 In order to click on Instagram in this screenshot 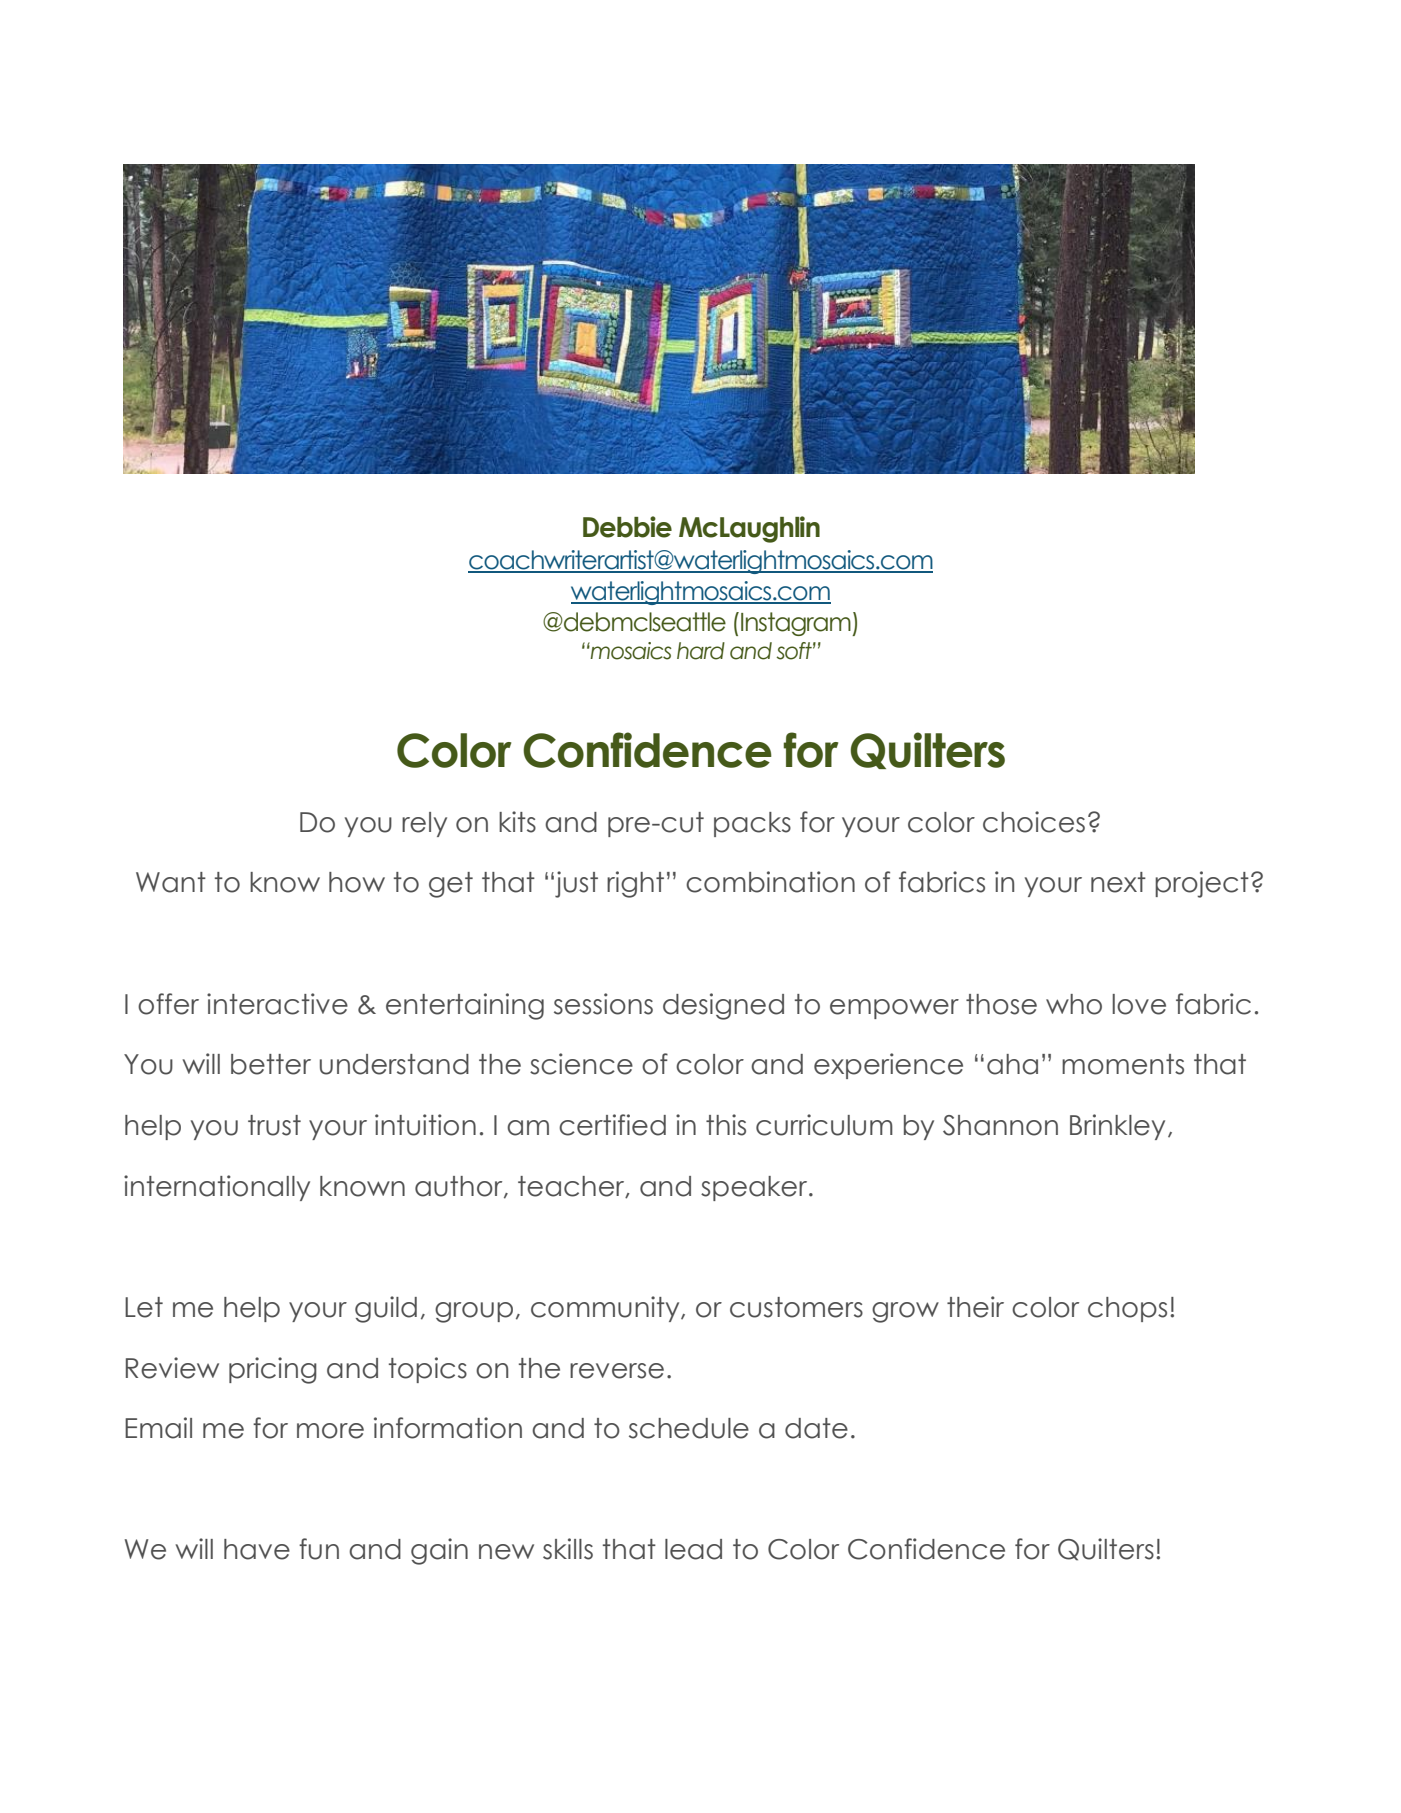, I will do `click(797, 624)`.
